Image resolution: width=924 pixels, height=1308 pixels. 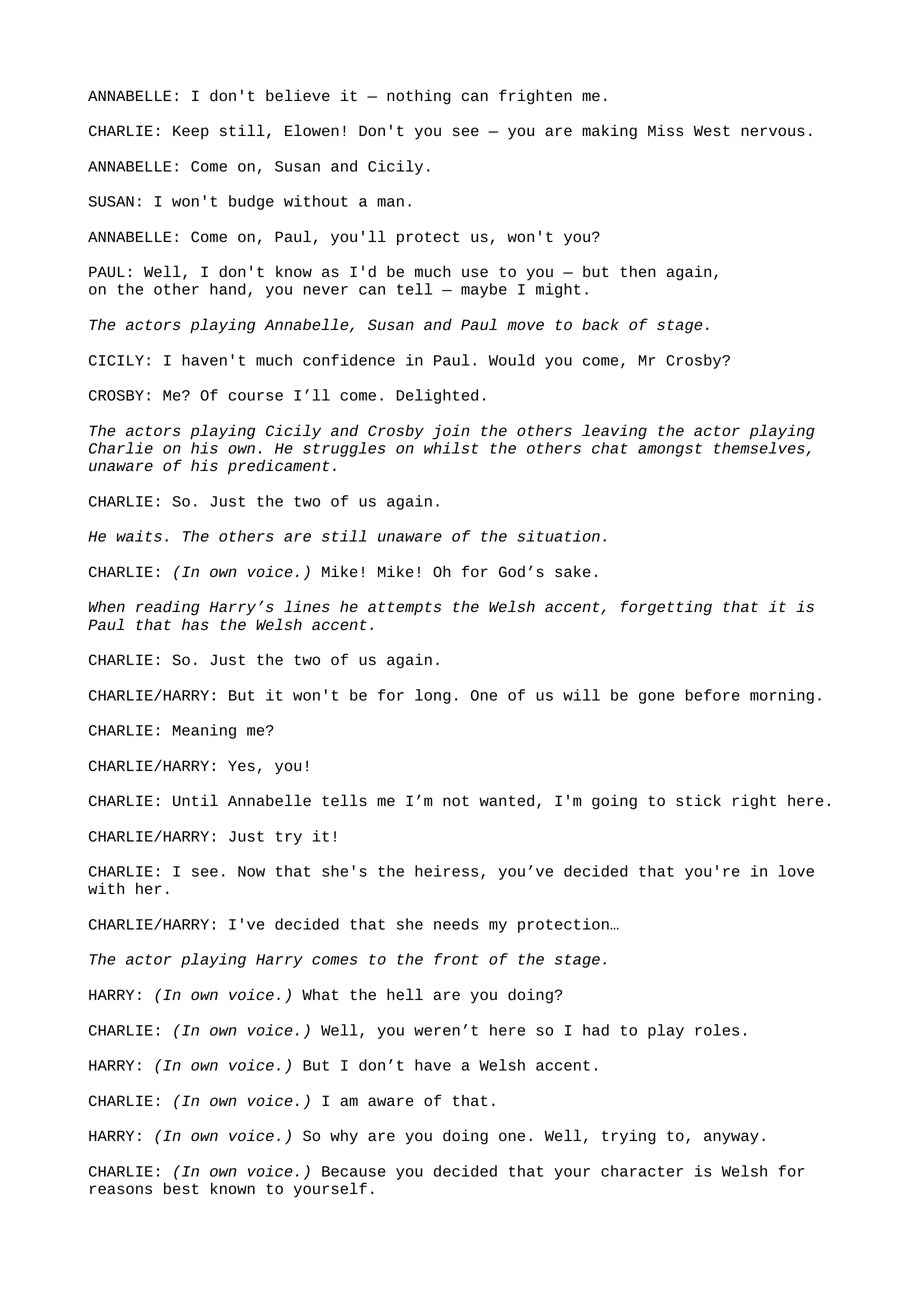 I want to click on attempts, so click(x=404, y=608).
